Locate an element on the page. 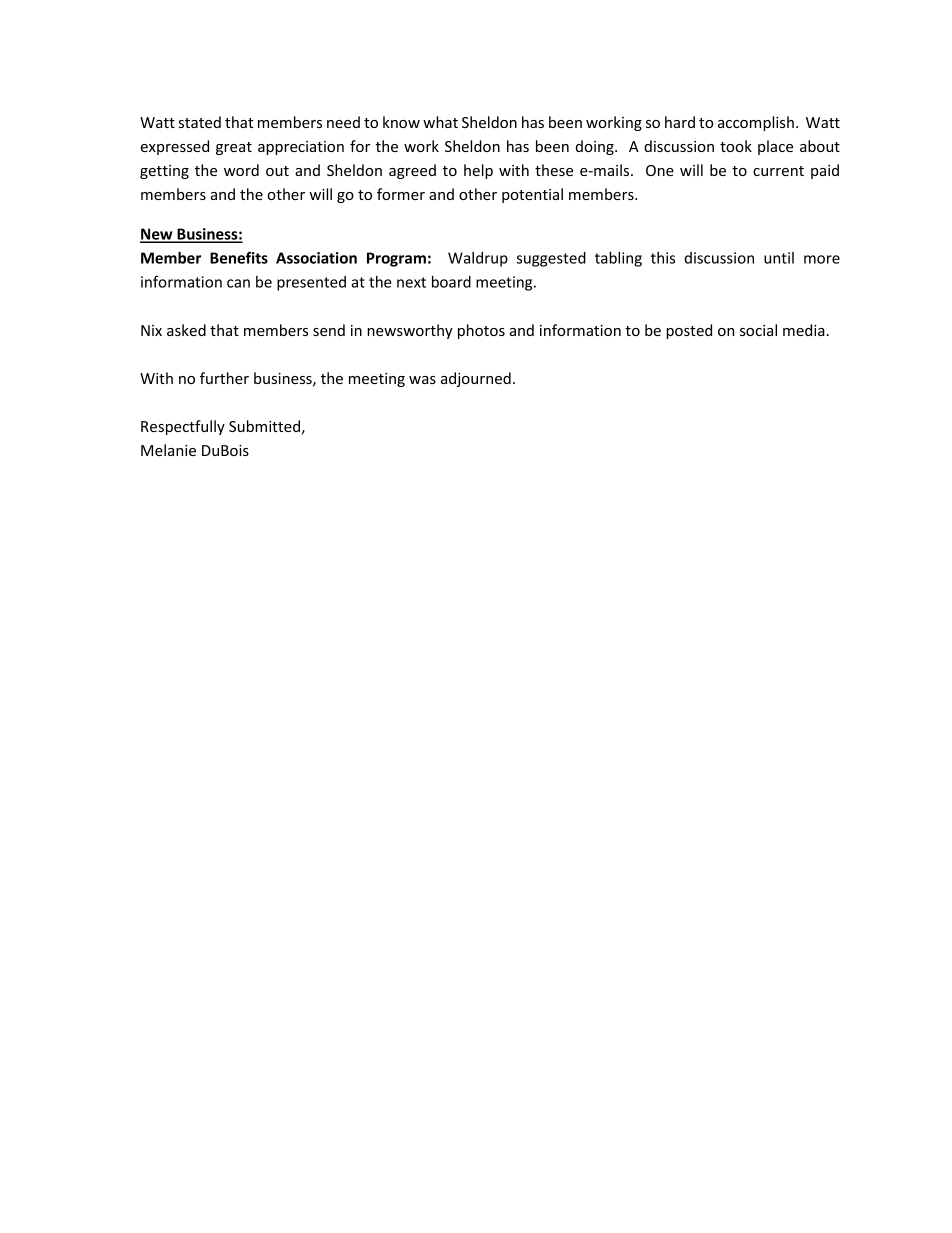 The width and height of the image is (952, 1233). stated is located at coordinates (200, 122).
